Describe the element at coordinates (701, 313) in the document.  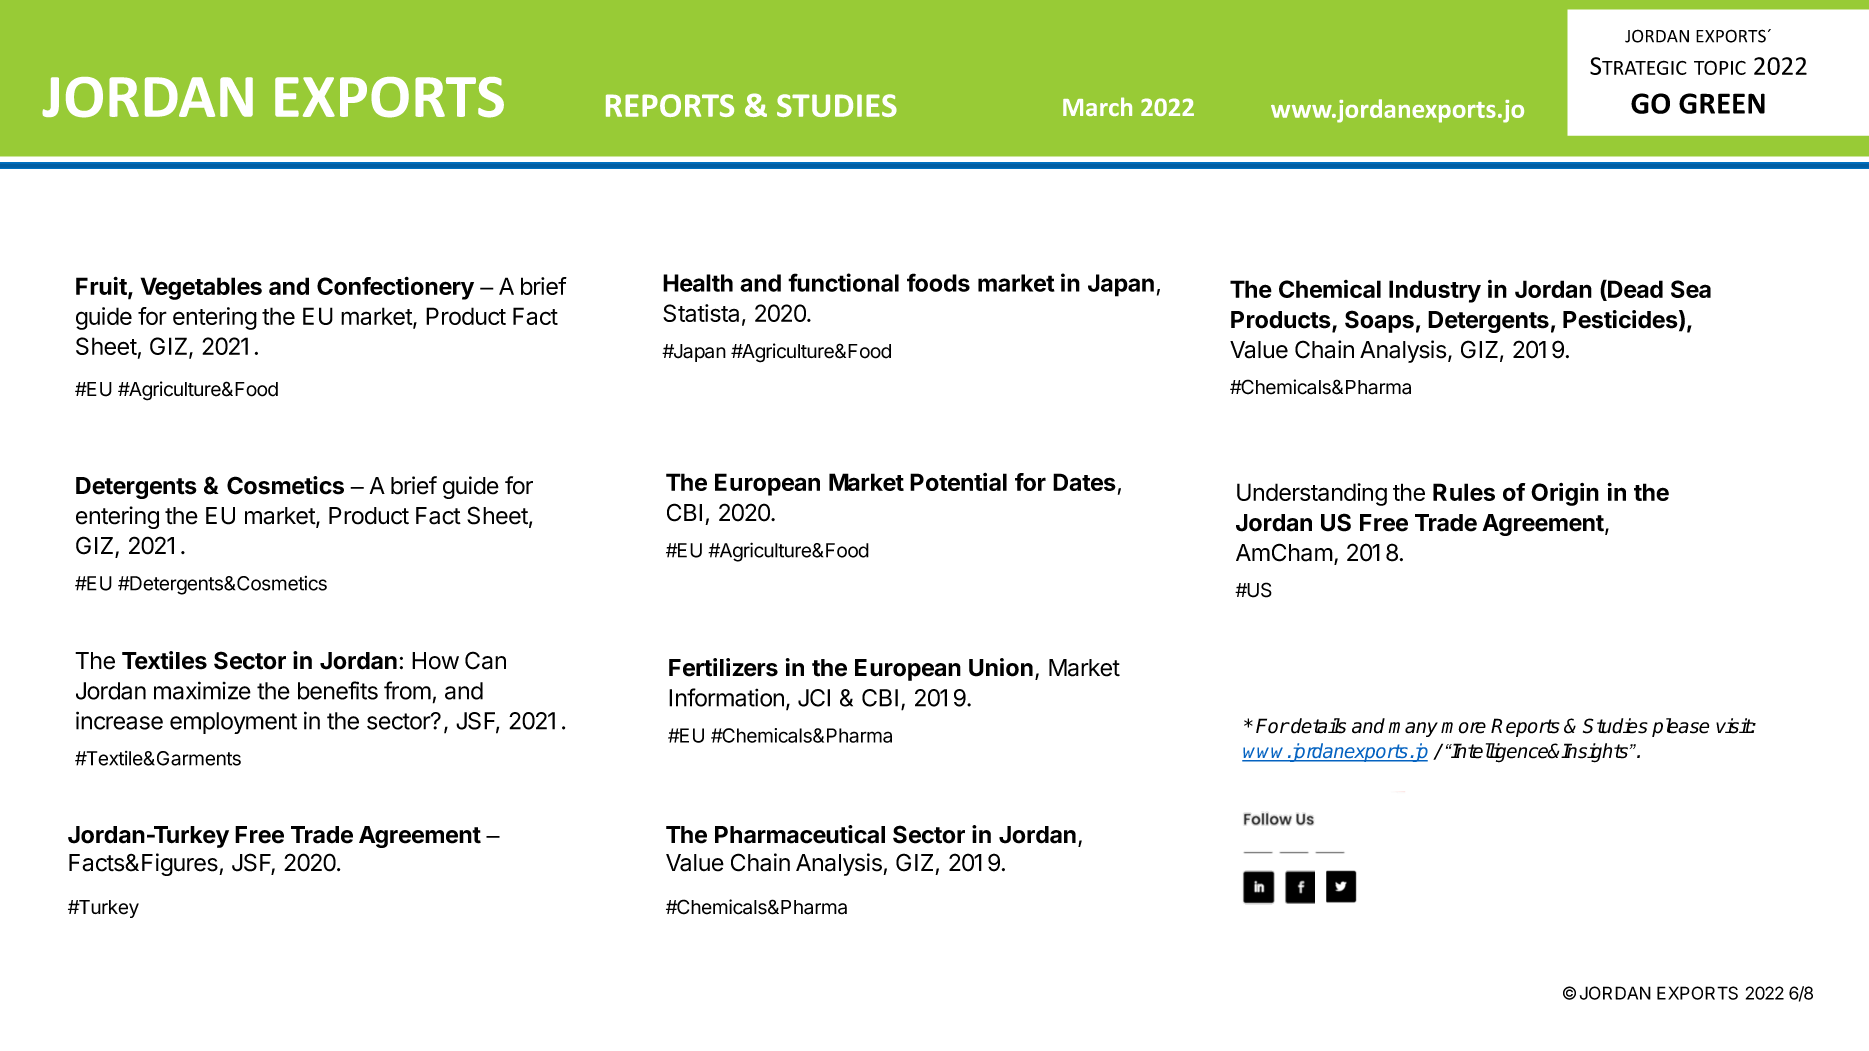
I see `Statista` at that location.
